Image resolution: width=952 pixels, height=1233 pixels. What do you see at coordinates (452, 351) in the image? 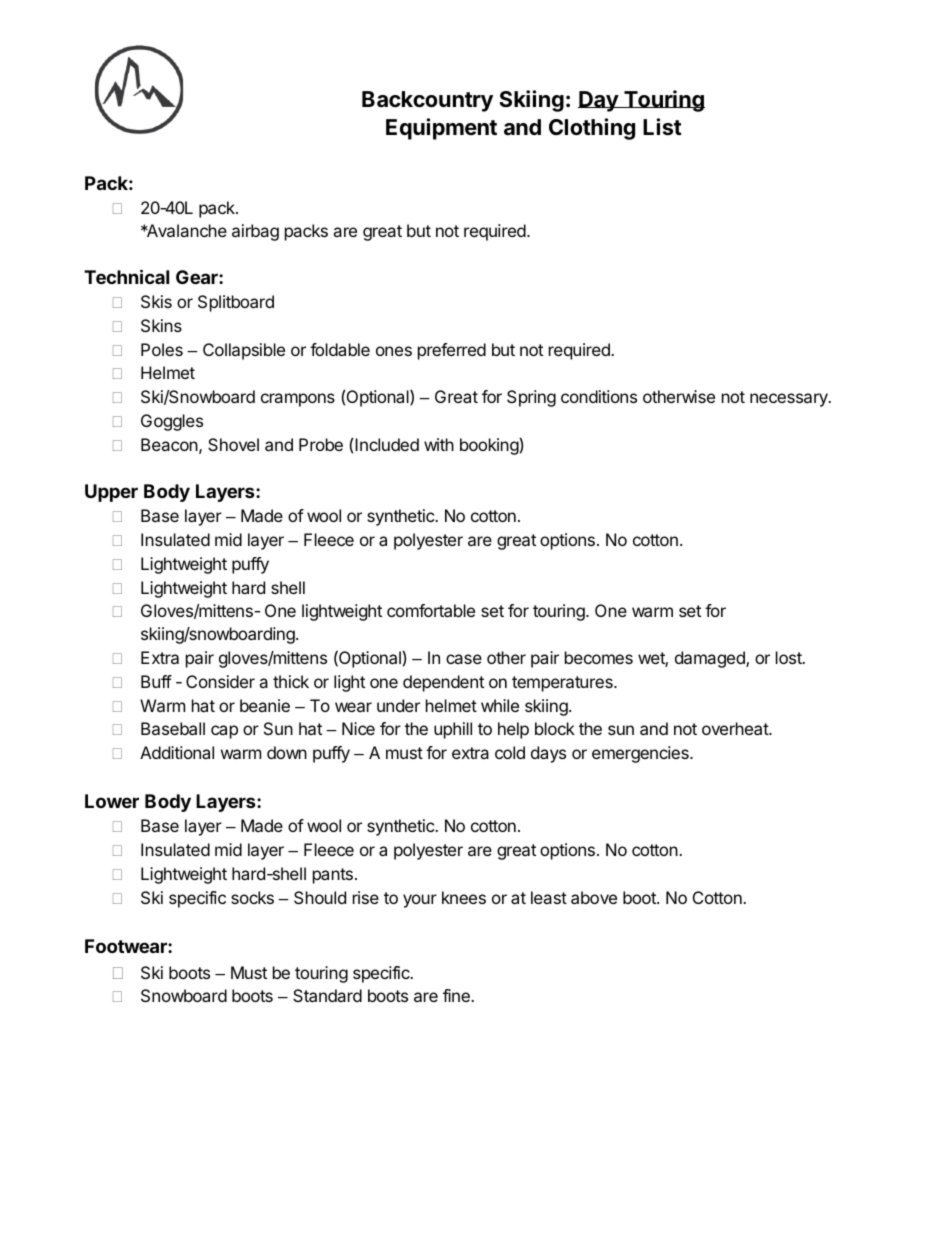
I see `preferred` at bounding box center [452, 351].
